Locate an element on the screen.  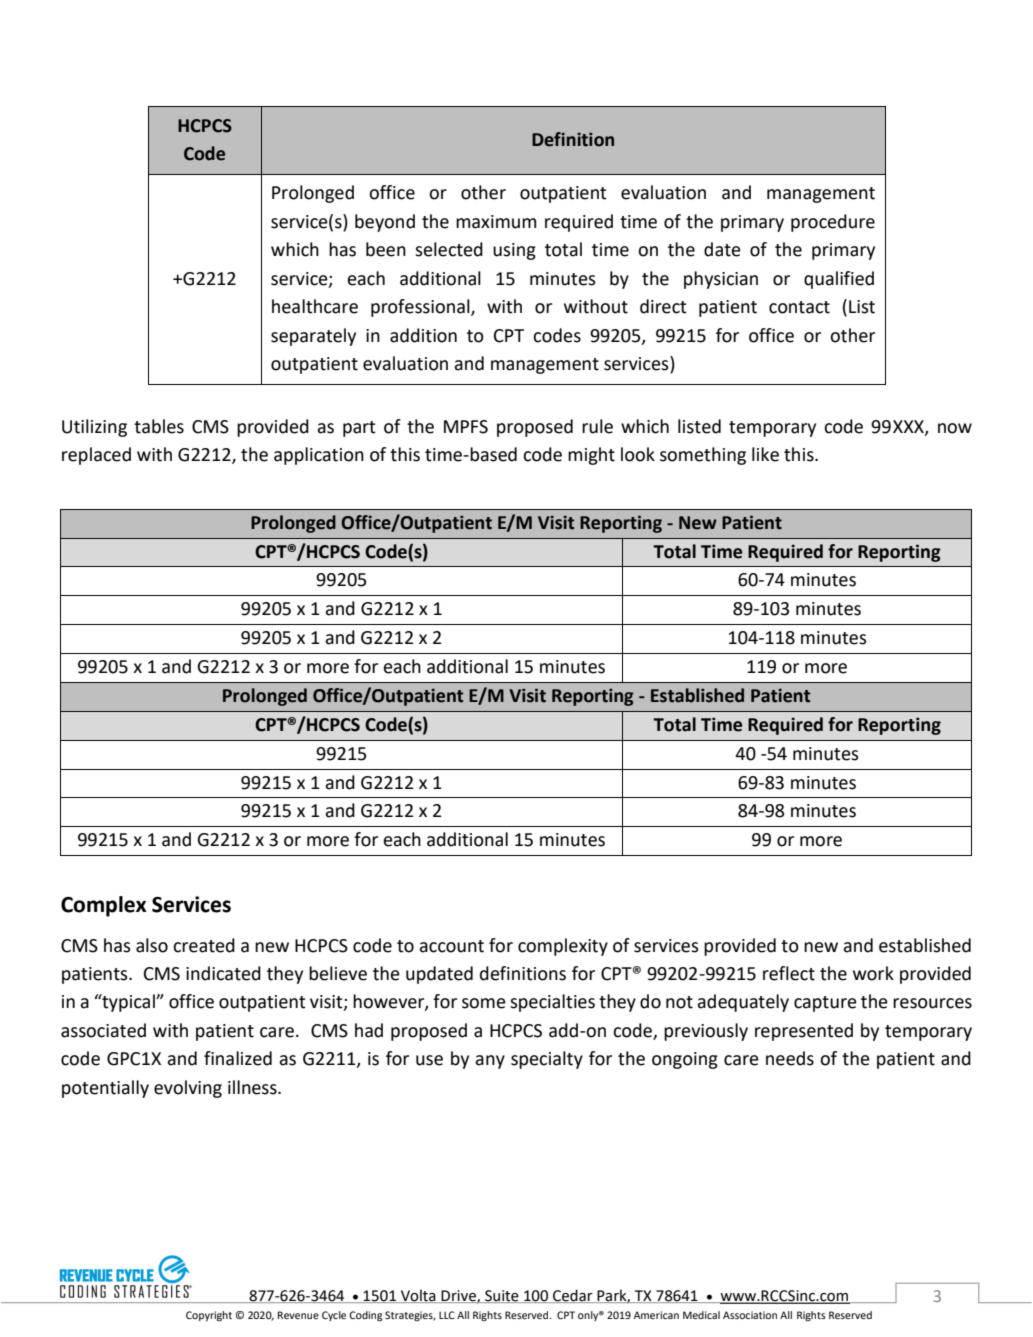
might is located at coordinates (591, 456).
